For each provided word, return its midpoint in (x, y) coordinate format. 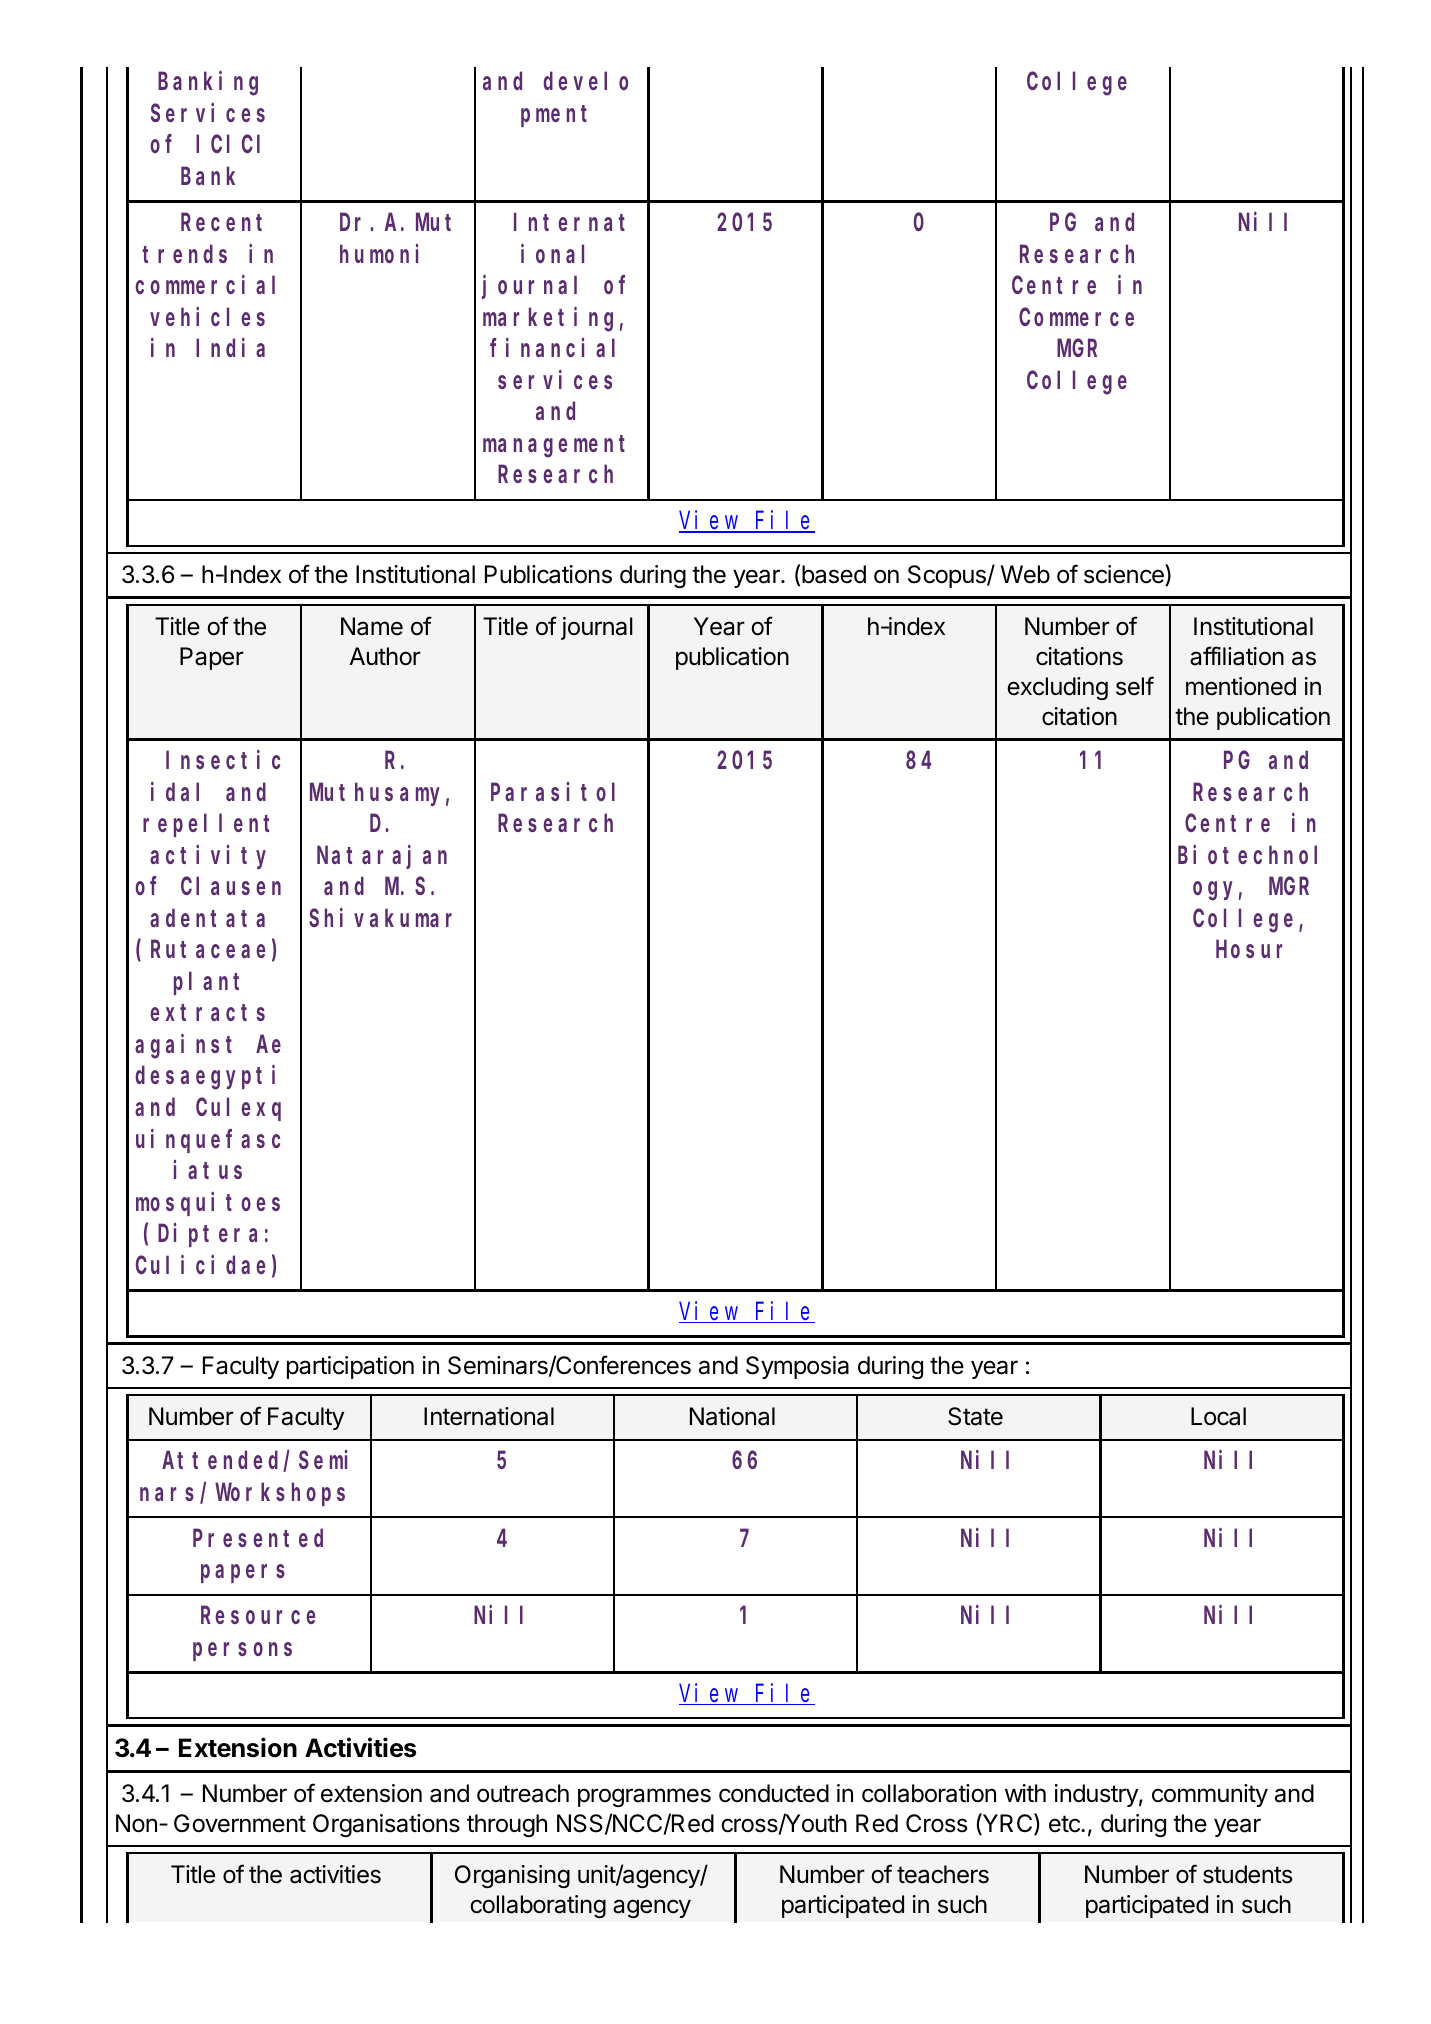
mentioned (1241, 686)
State (975, 1416)
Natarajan (382, 857)
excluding (1057, 688)
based (834, 574)
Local (1218, 1416)
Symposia (797, 1367)
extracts (207, 1013)
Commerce (1076, 317)
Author (385, 656)
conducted (774, 1793)
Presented (258, 1538)
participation (350, 1367)
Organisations (386, 1825)
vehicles (207, 316)
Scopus (948, 576)
